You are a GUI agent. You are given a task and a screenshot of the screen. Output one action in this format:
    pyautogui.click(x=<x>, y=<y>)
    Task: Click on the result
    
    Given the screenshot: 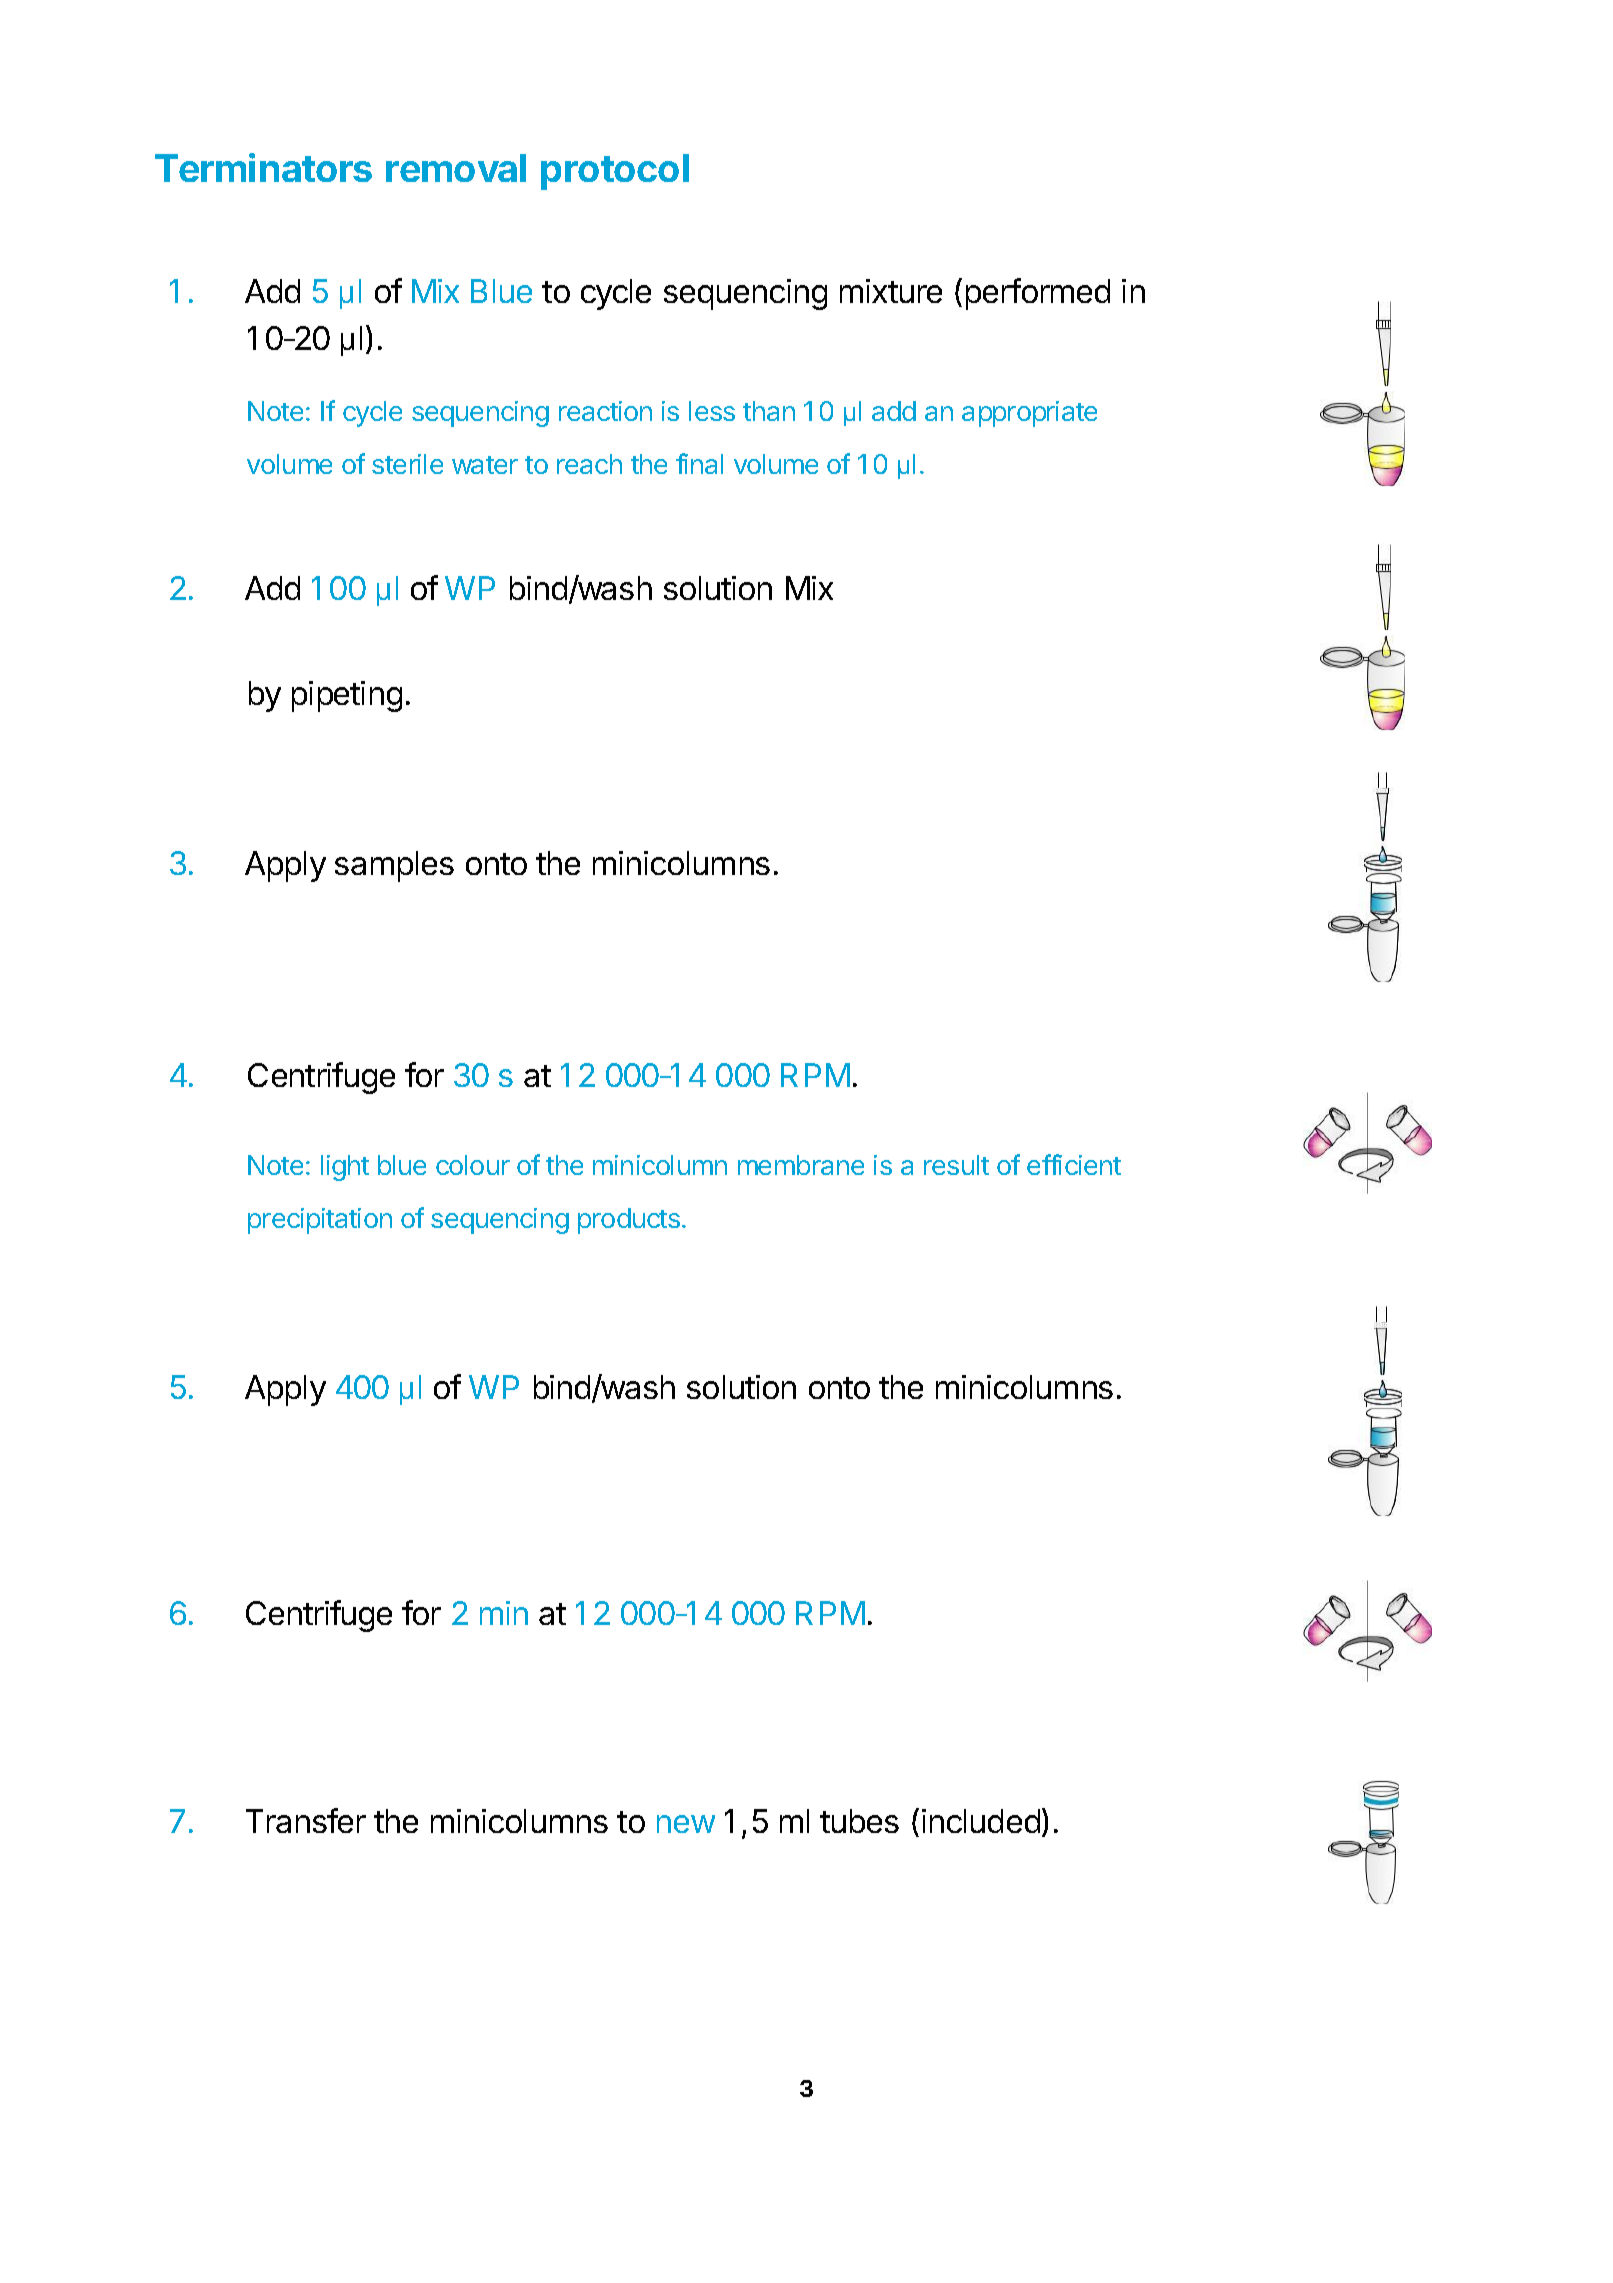 What is the action you would take?
    pyautogui.click(x=956, y=1165)
